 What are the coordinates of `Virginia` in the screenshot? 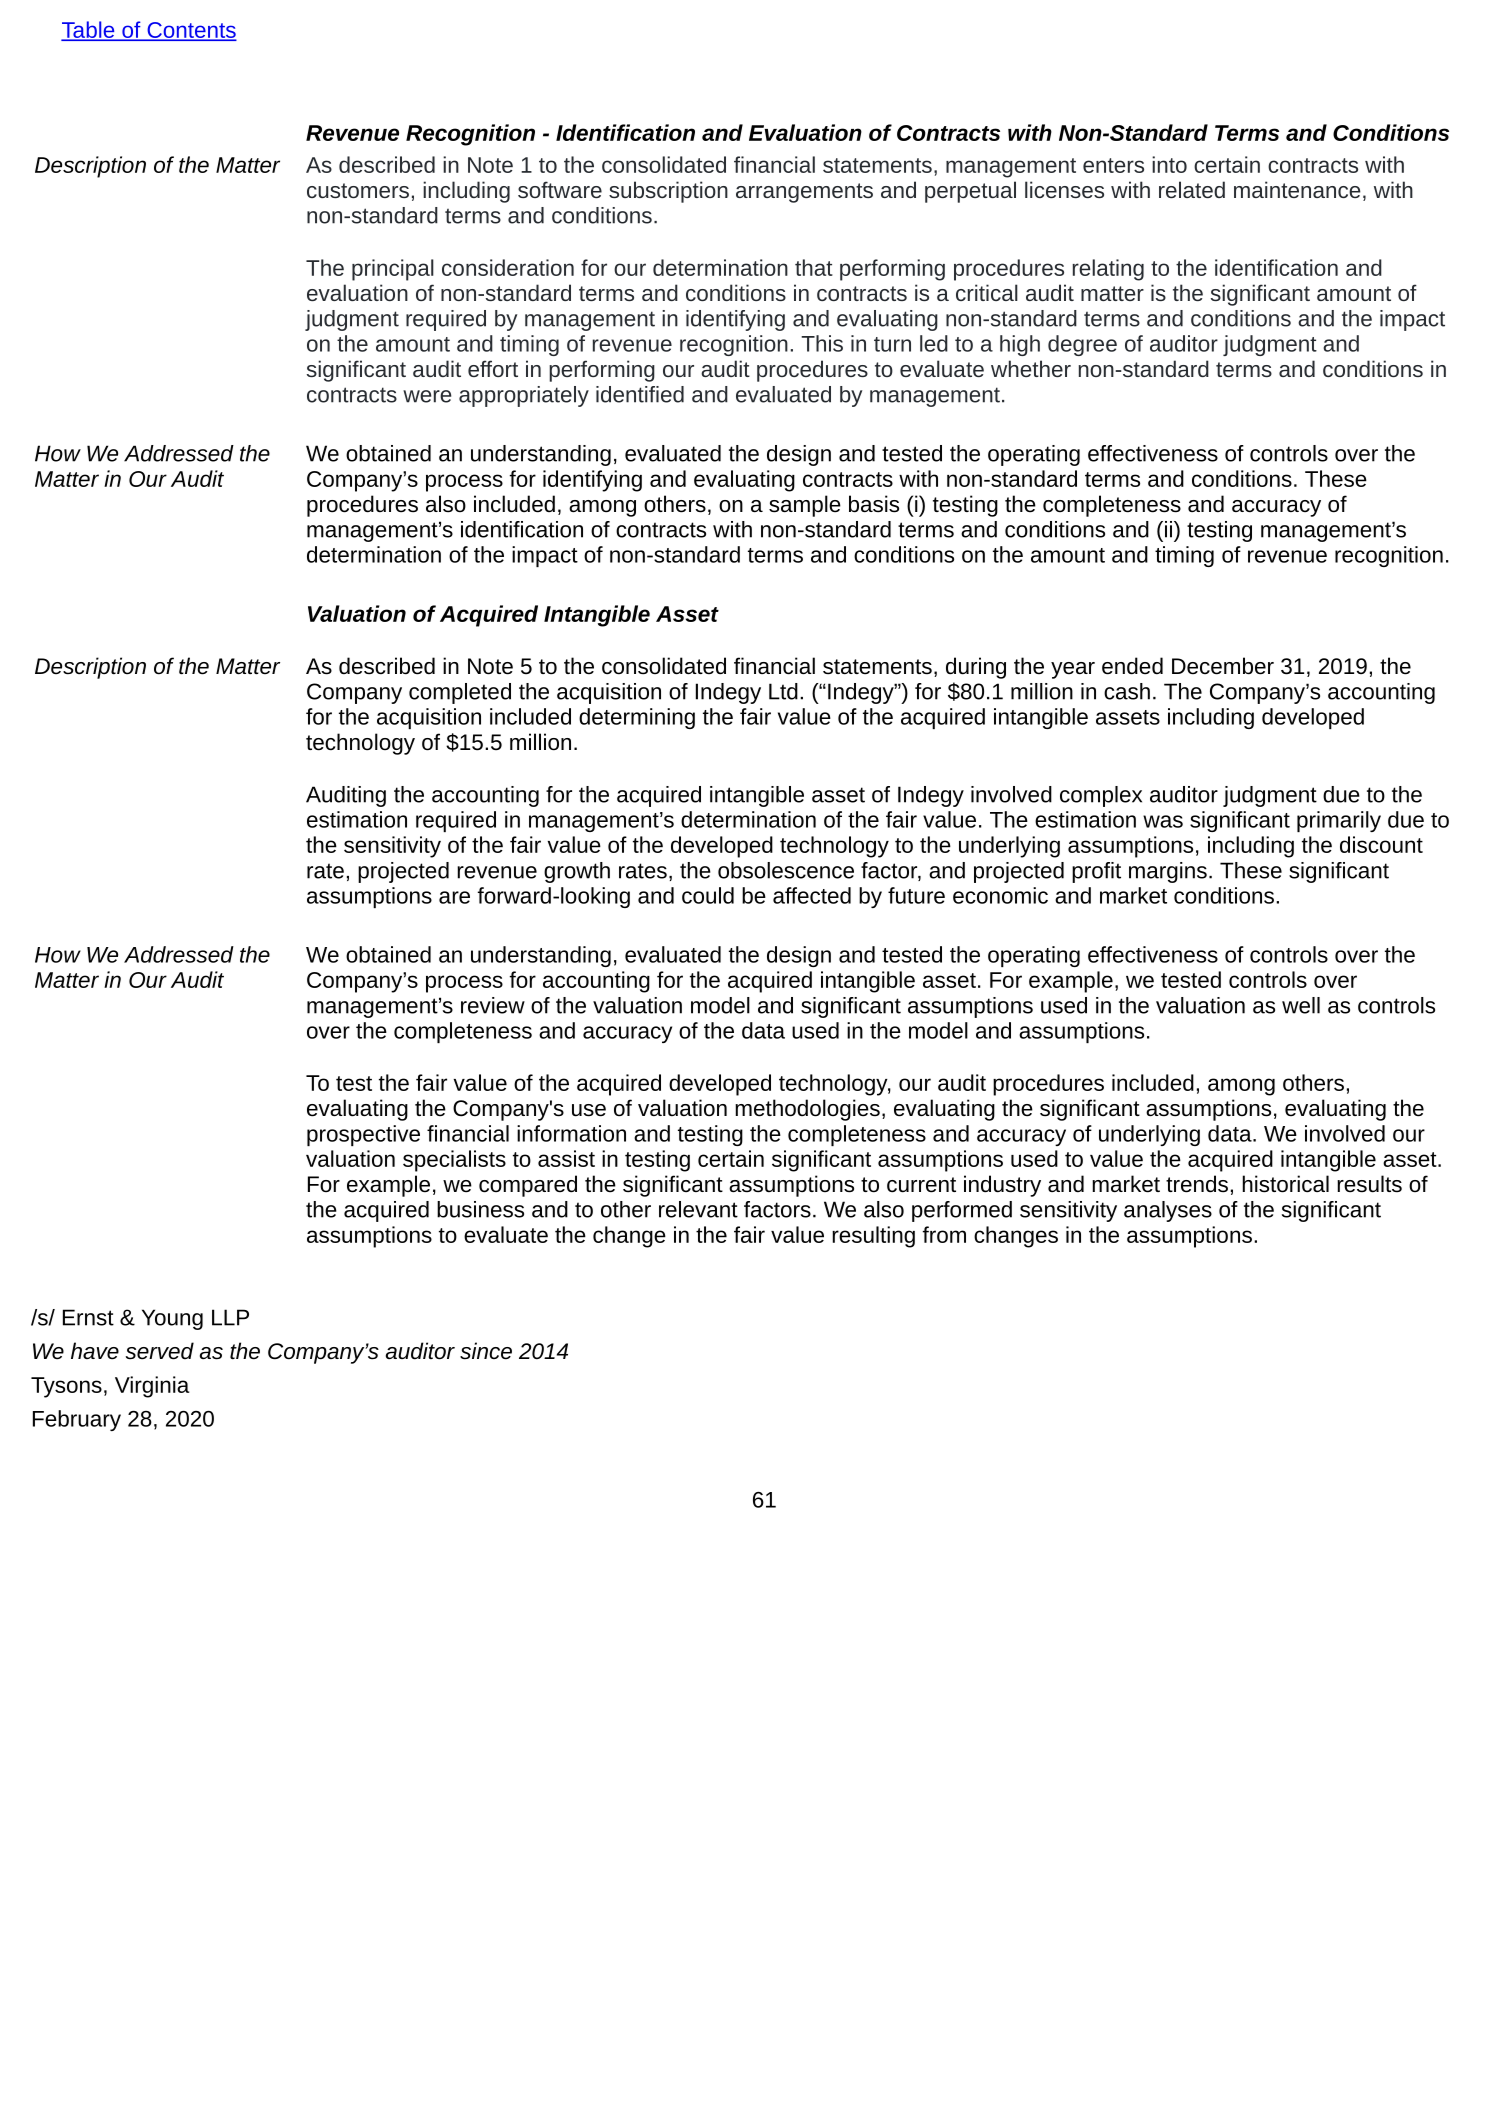 It's located at (152, 1387).
